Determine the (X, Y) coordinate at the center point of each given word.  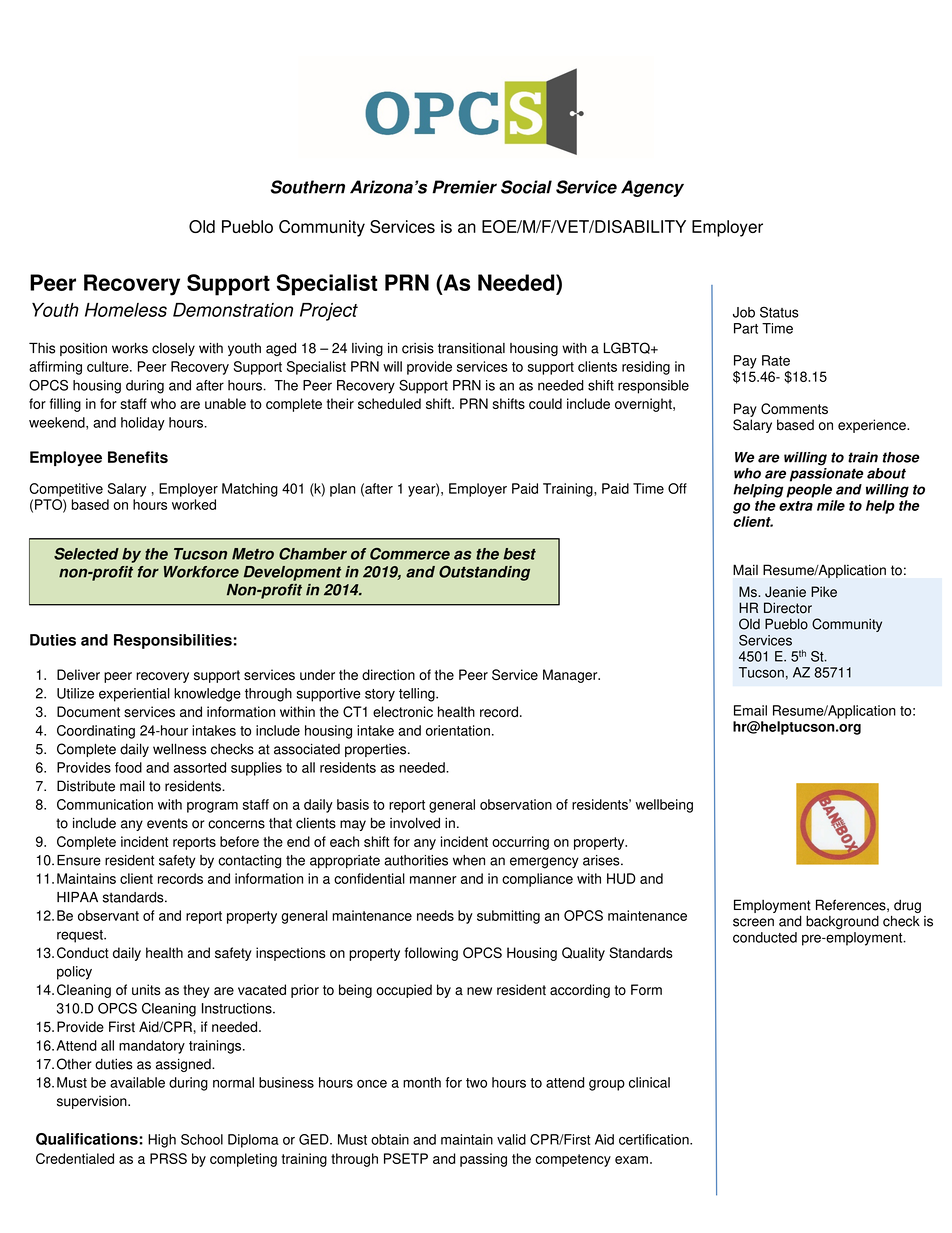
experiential (134, 695)
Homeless (126, 310)
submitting (508, 917)
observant (108, 915)
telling (418, 695)
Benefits (138, 457)
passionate (827, 475)
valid (511, 1139)
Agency (652, 188)
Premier (464, 187)
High (162, 1141)
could (545, 403)
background (842, 922)
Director (788, 608)
